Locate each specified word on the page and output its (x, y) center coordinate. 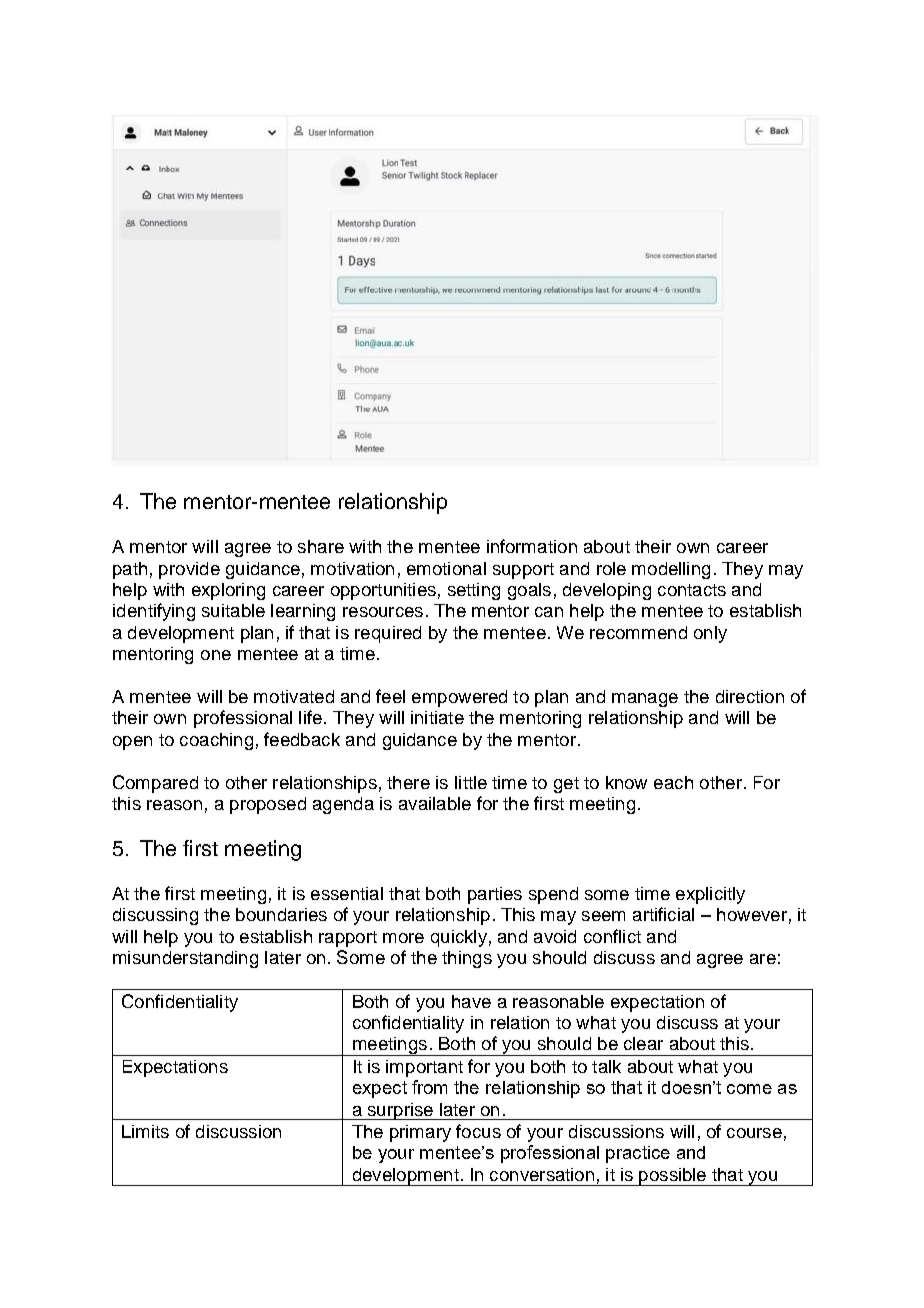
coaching (216, 741)
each (673, 782)
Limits (145, 1131)
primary (420, 1133)
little (471, 782)
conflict (612, 936)
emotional (446, 568)
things (467, 959)
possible (673, 1177)
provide (189, 570)
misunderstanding (185, 959)
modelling (671, 570)
